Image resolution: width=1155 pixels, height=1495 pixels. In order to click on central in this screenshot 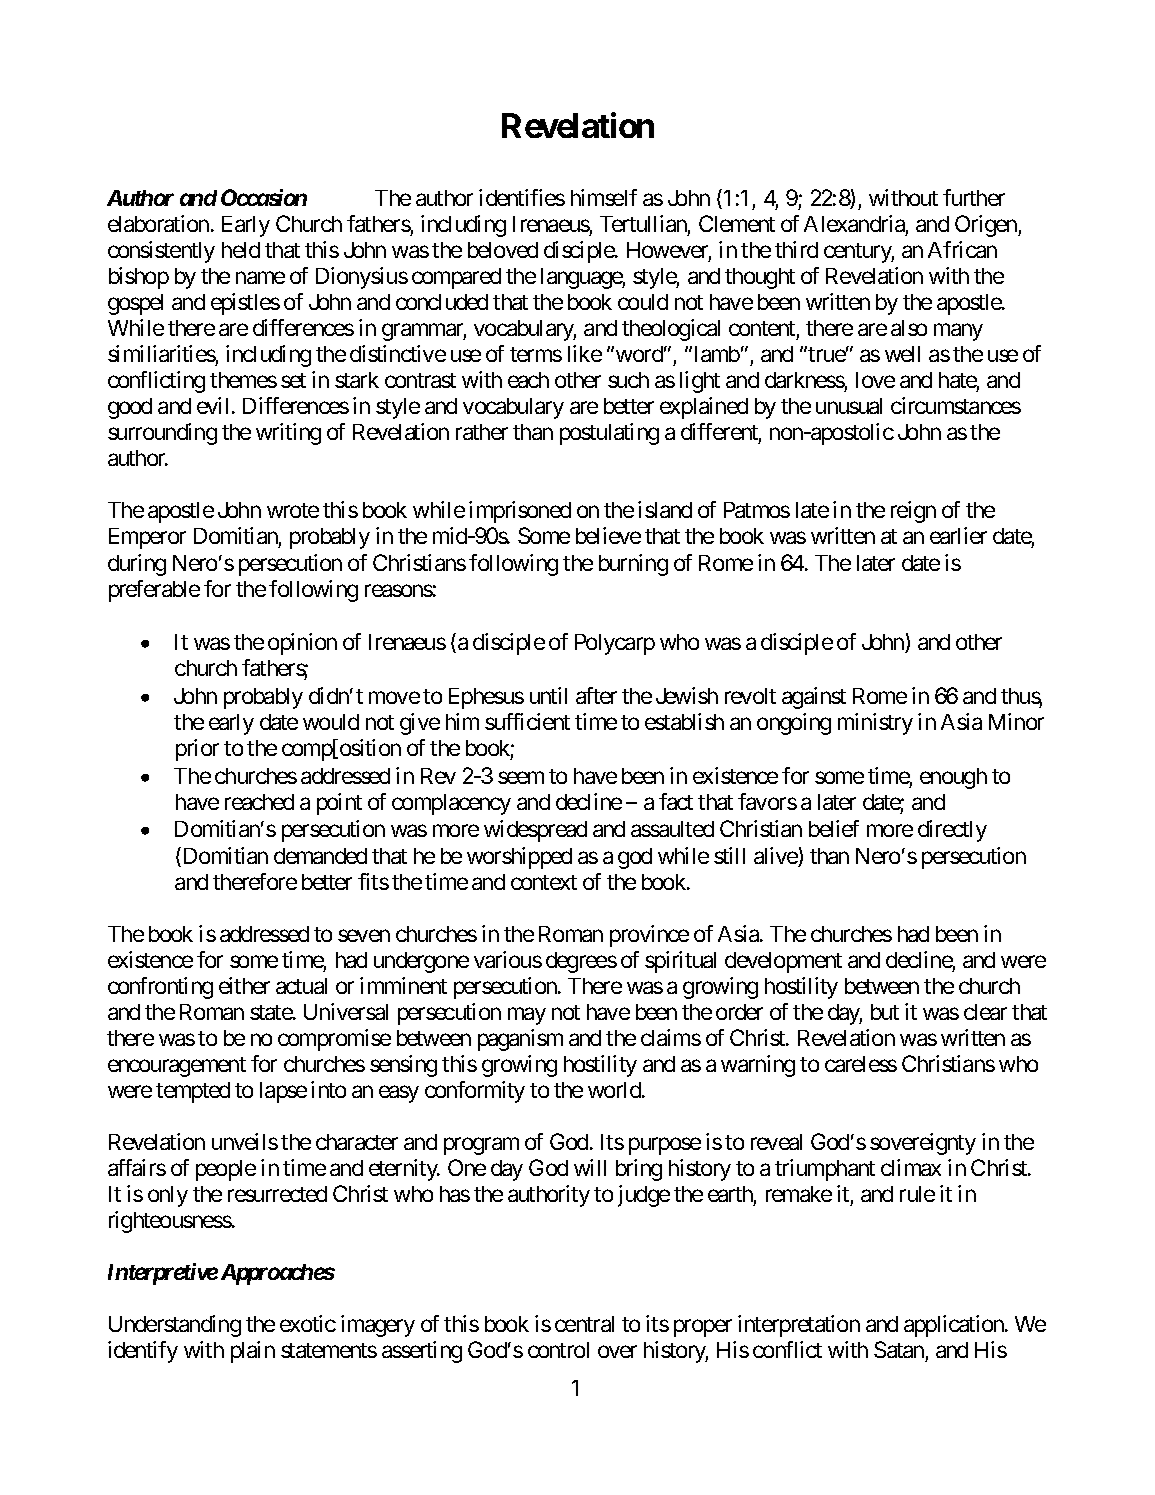, I will do `click(584, 1324)`.
